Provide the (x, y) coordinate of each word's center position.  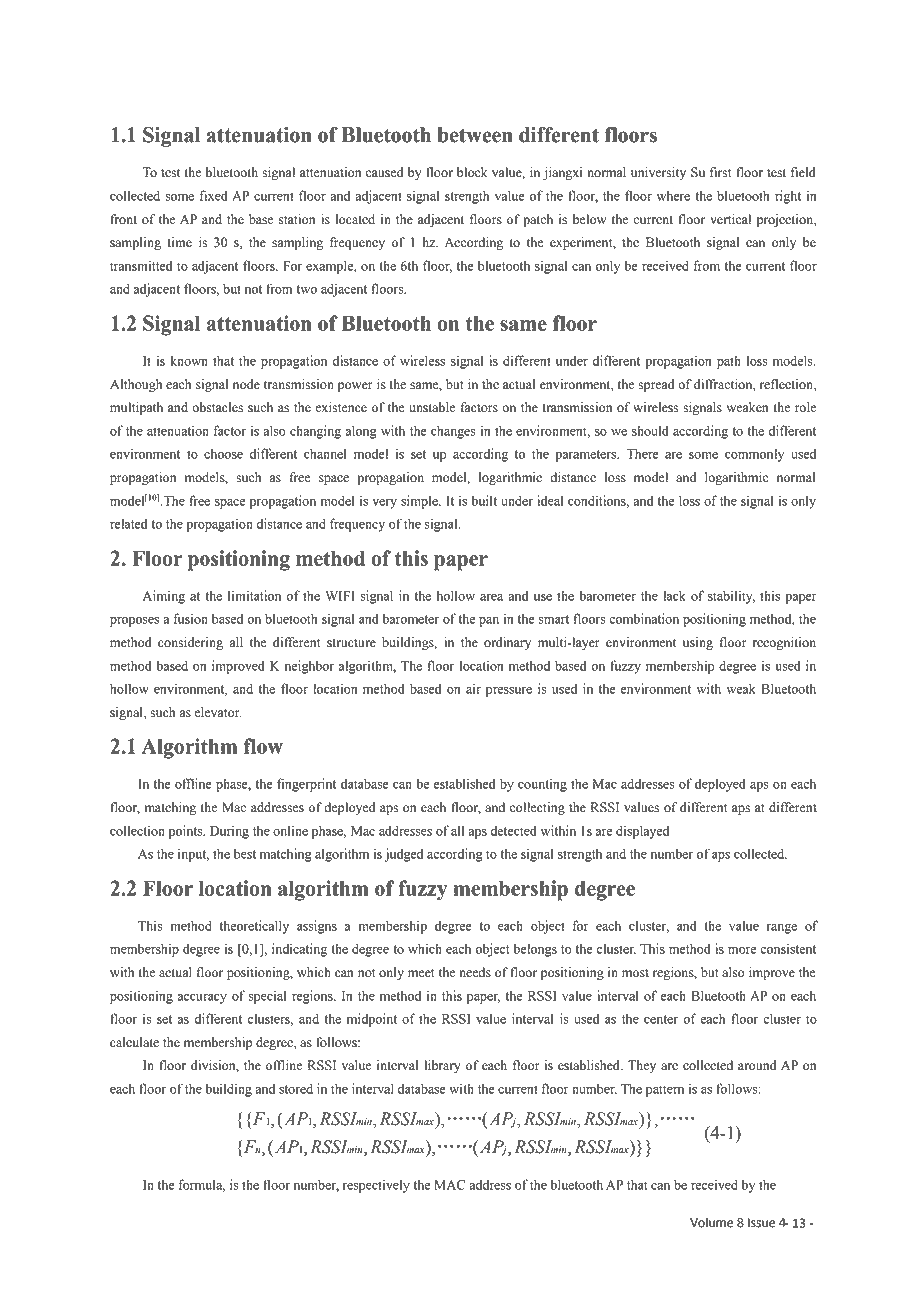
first (721, 172)
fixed (214, 195)
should (650, 430)
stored (296, 1088)
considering (190, 643)
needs (475, 972)
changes (453, 432)
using (698, 643)
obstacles (217, 407)
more (742, 950)
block (472, 172)
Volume (711, 1222)
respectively (376, 1186)
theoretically (254, 927)
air (473, 688)
